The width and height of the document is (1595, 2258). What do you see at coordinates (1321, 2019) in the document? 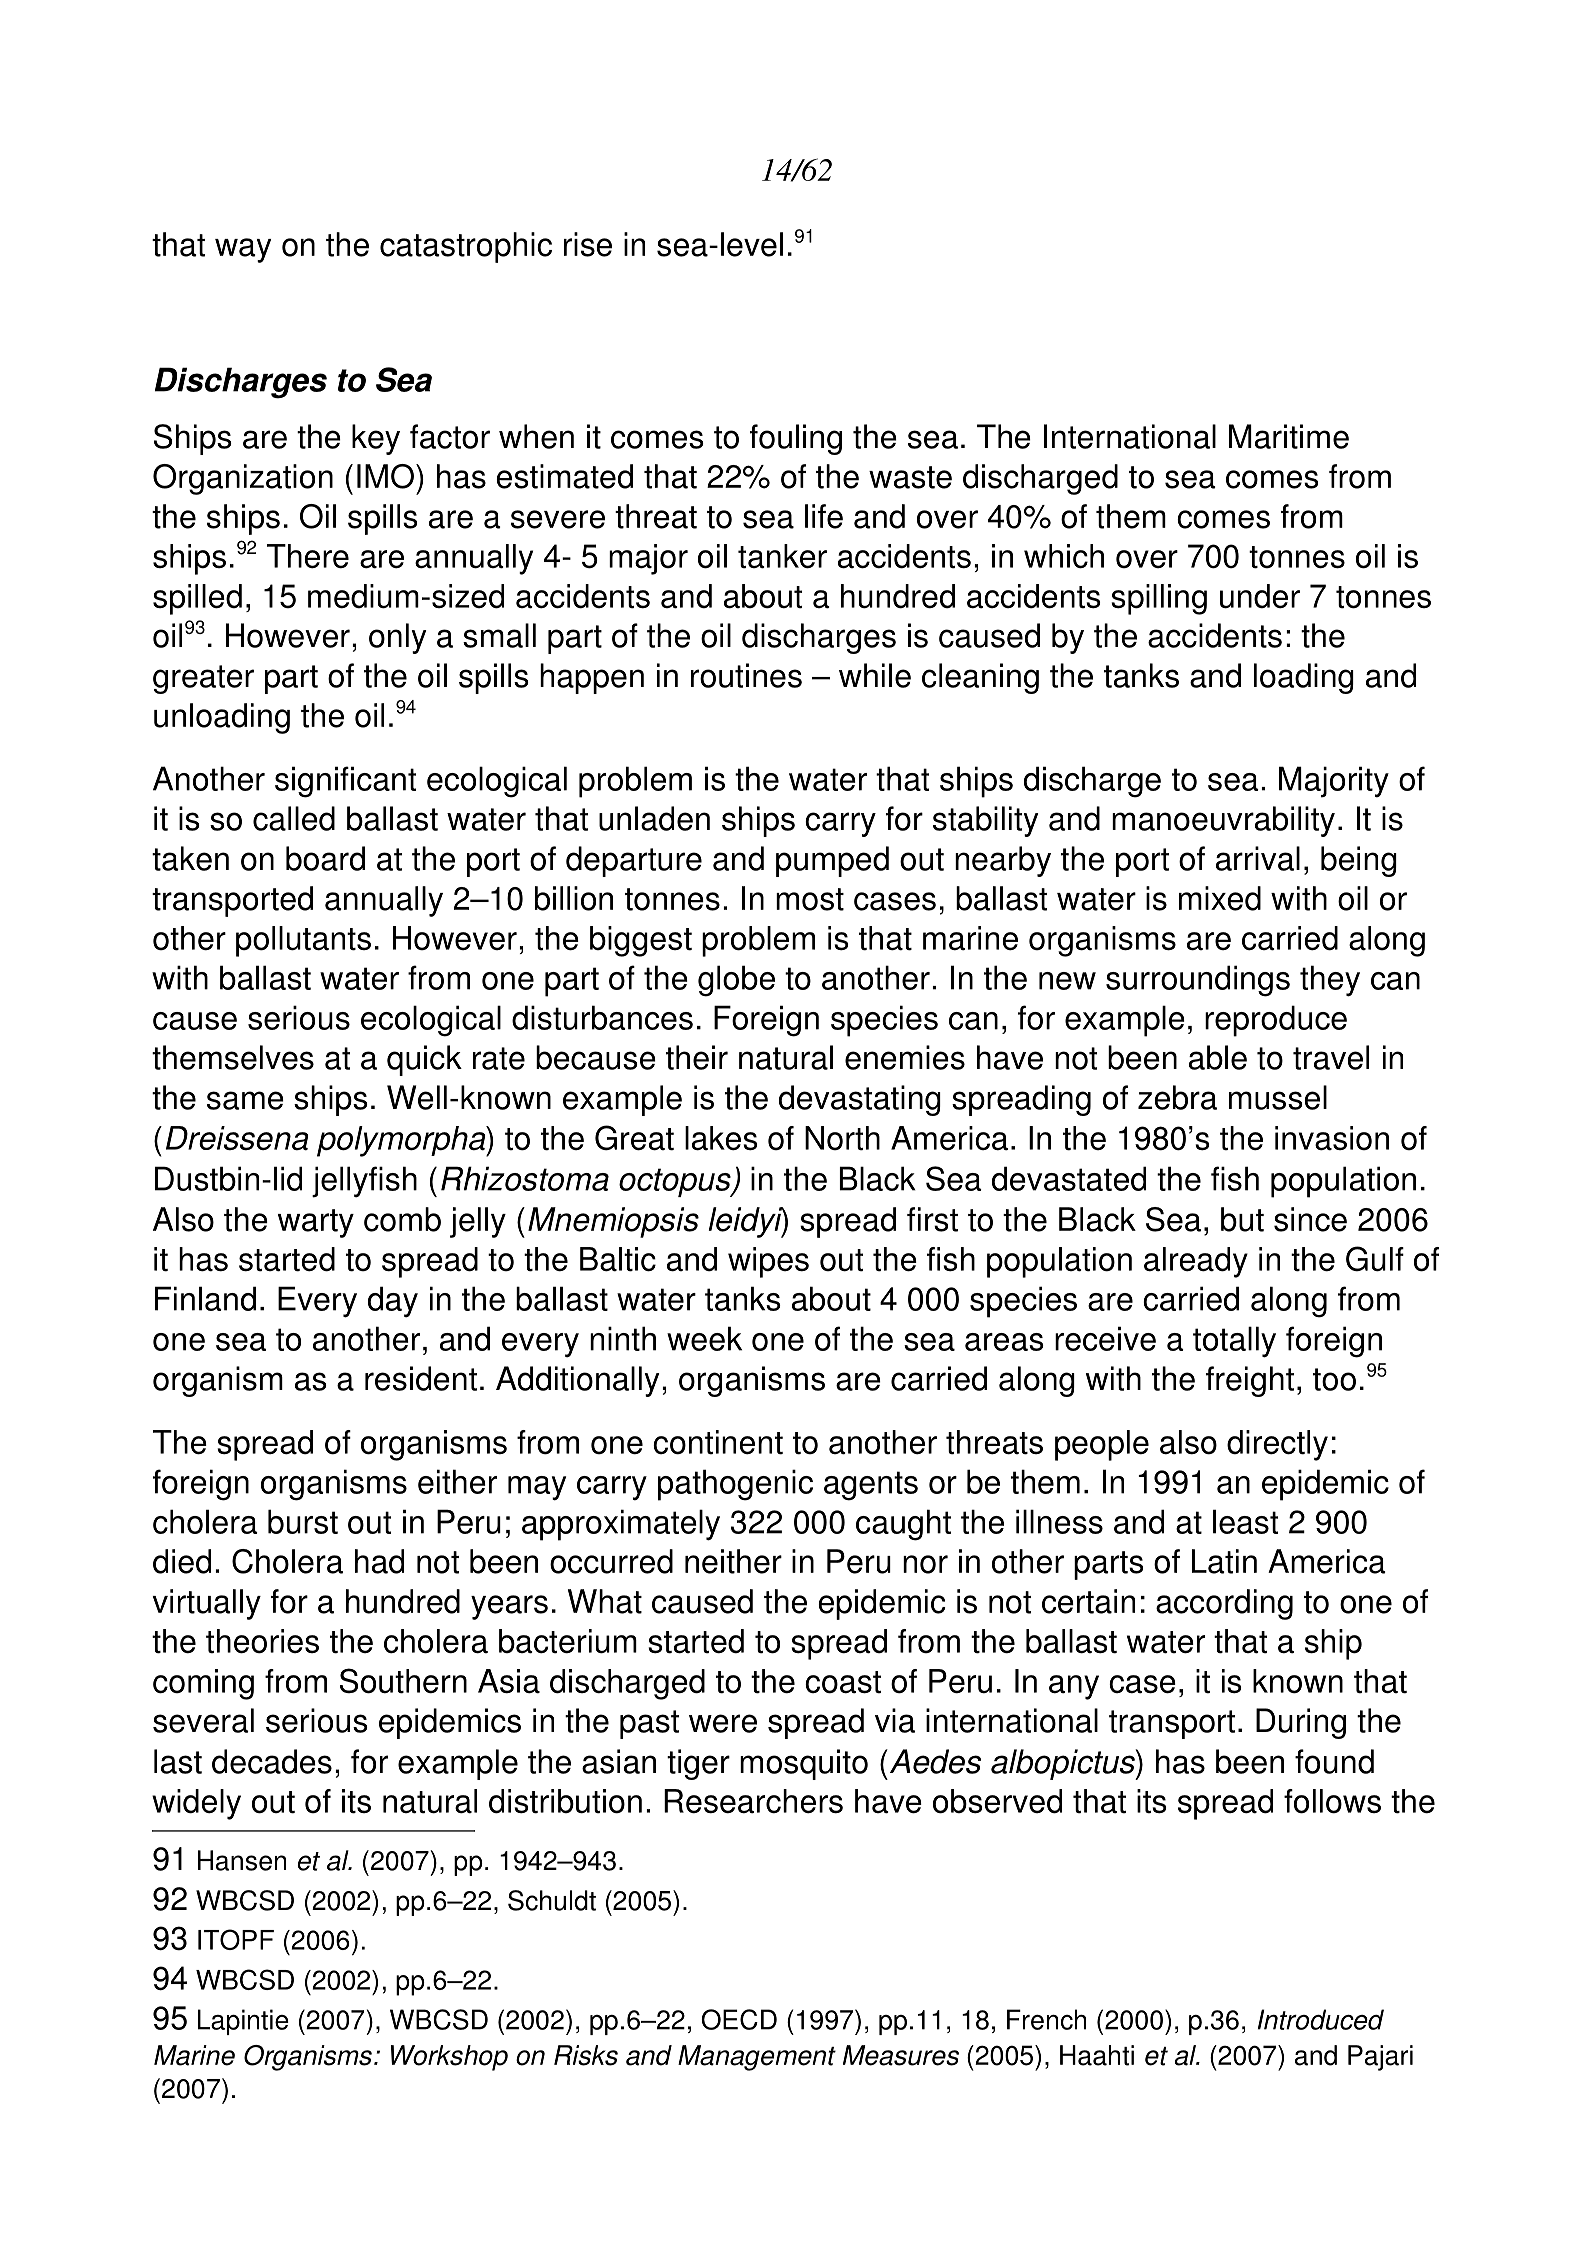
I see `Introduced` at bounding box center [1321, 2019].
